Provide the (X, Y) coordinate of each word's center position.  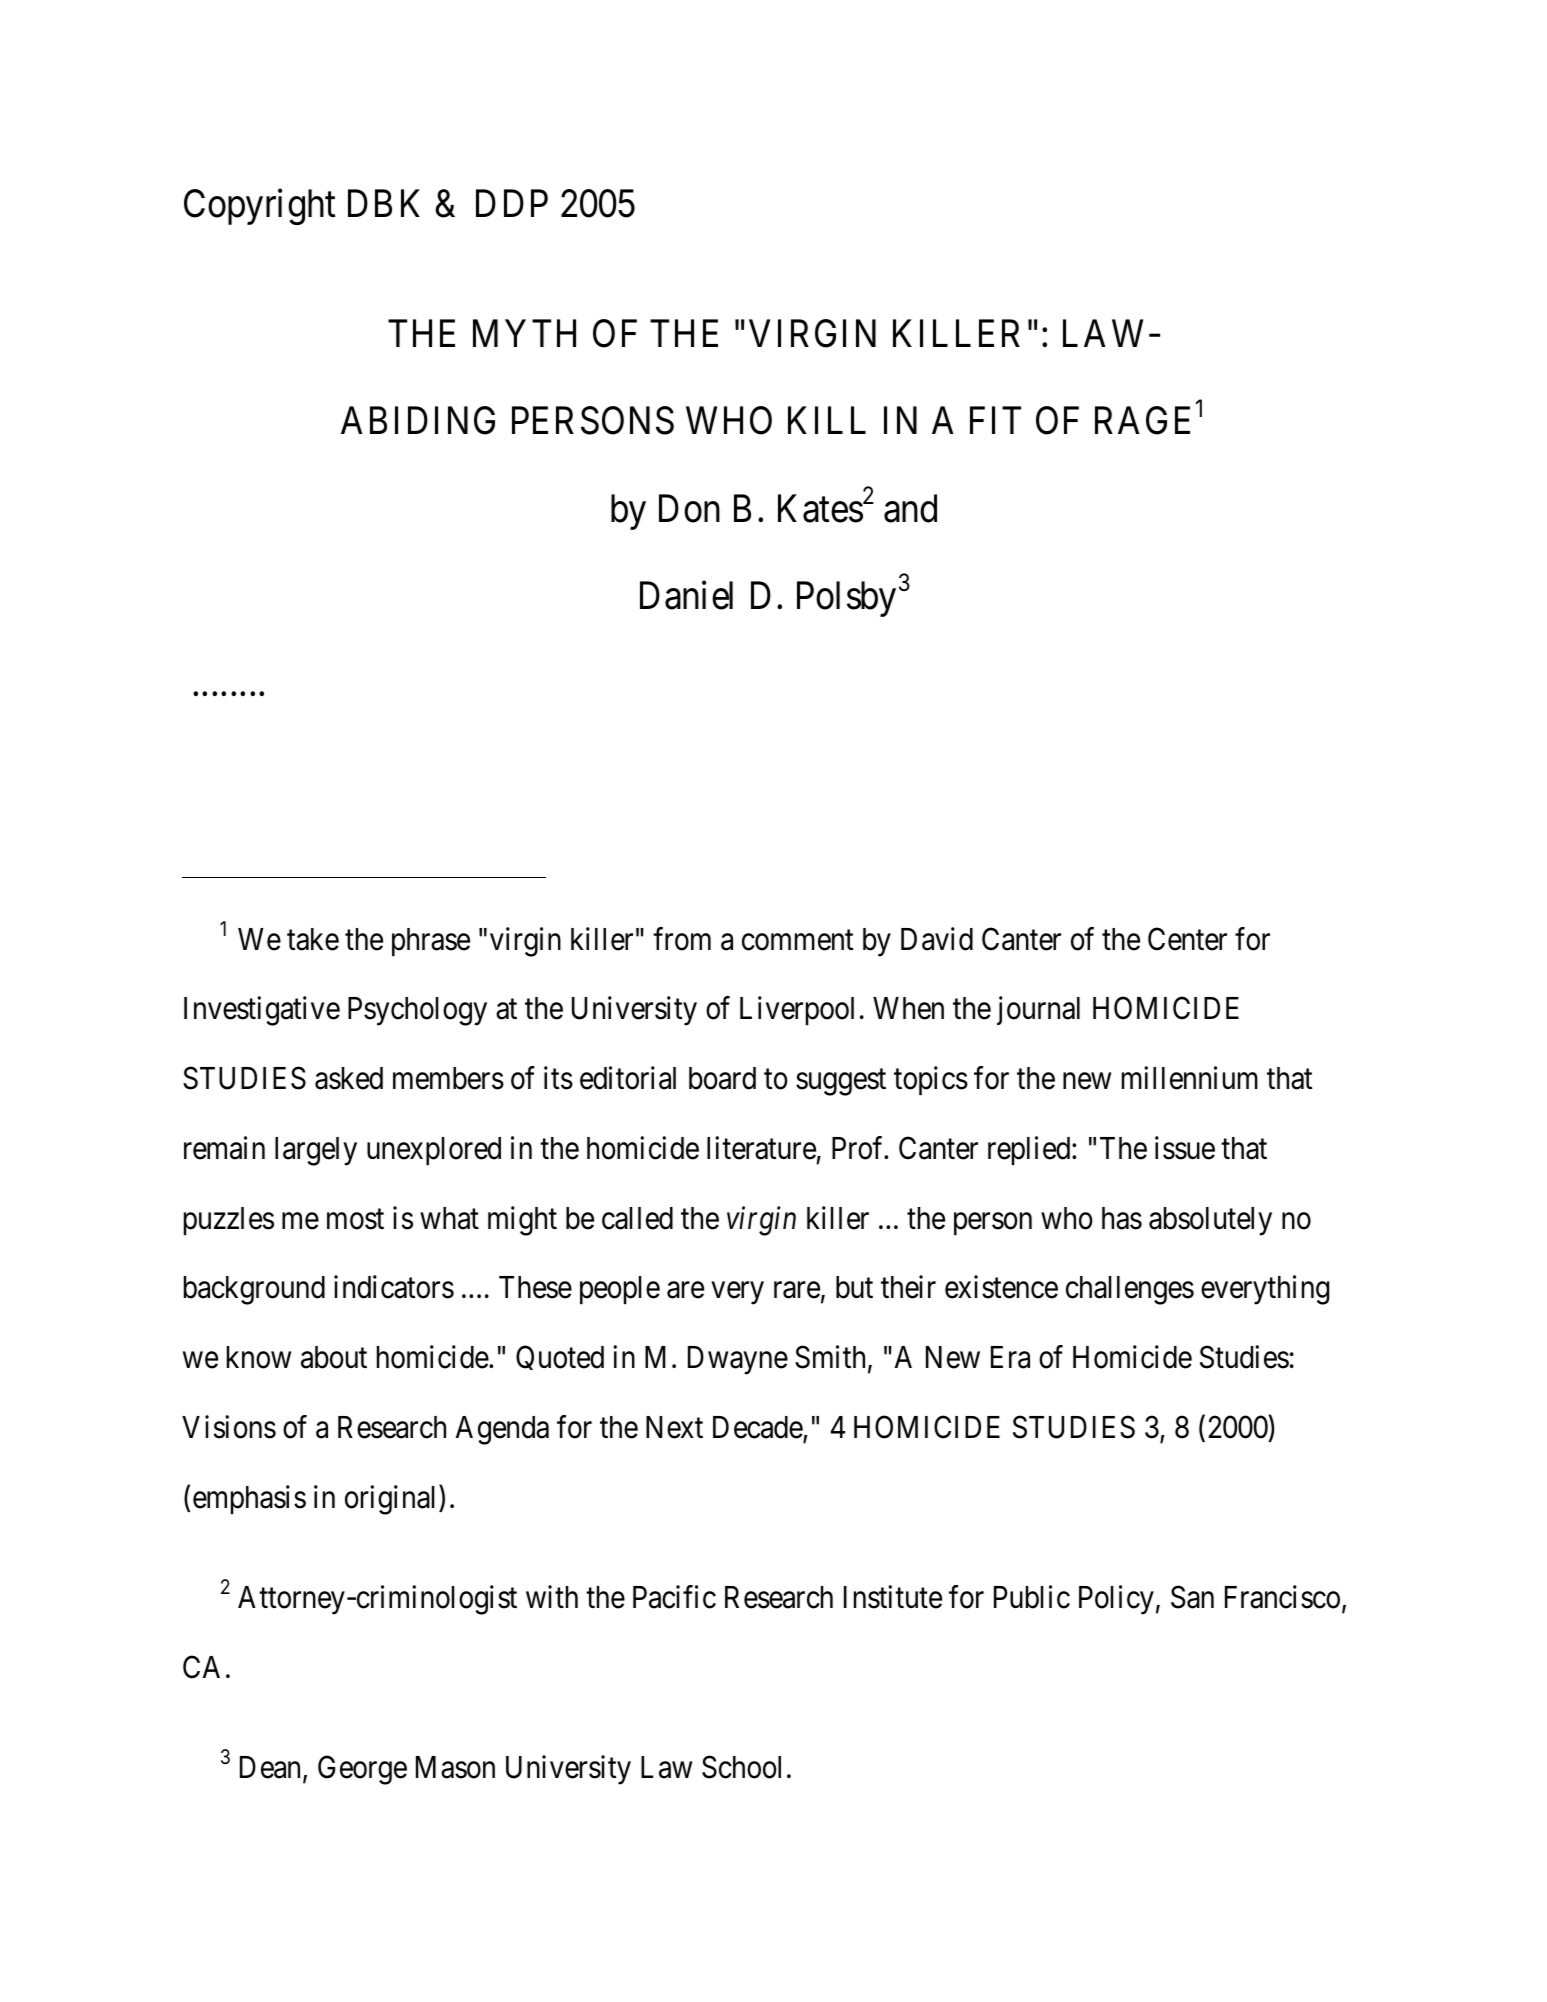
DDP (512, 203)
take (313, 939)
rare (797, 1290)
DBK (384, 203)
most (355, 1219)
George (362, 1770)
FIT (995, 420)
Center (1187, 939)
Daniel (686, 595)
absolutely (1210, 1221)
